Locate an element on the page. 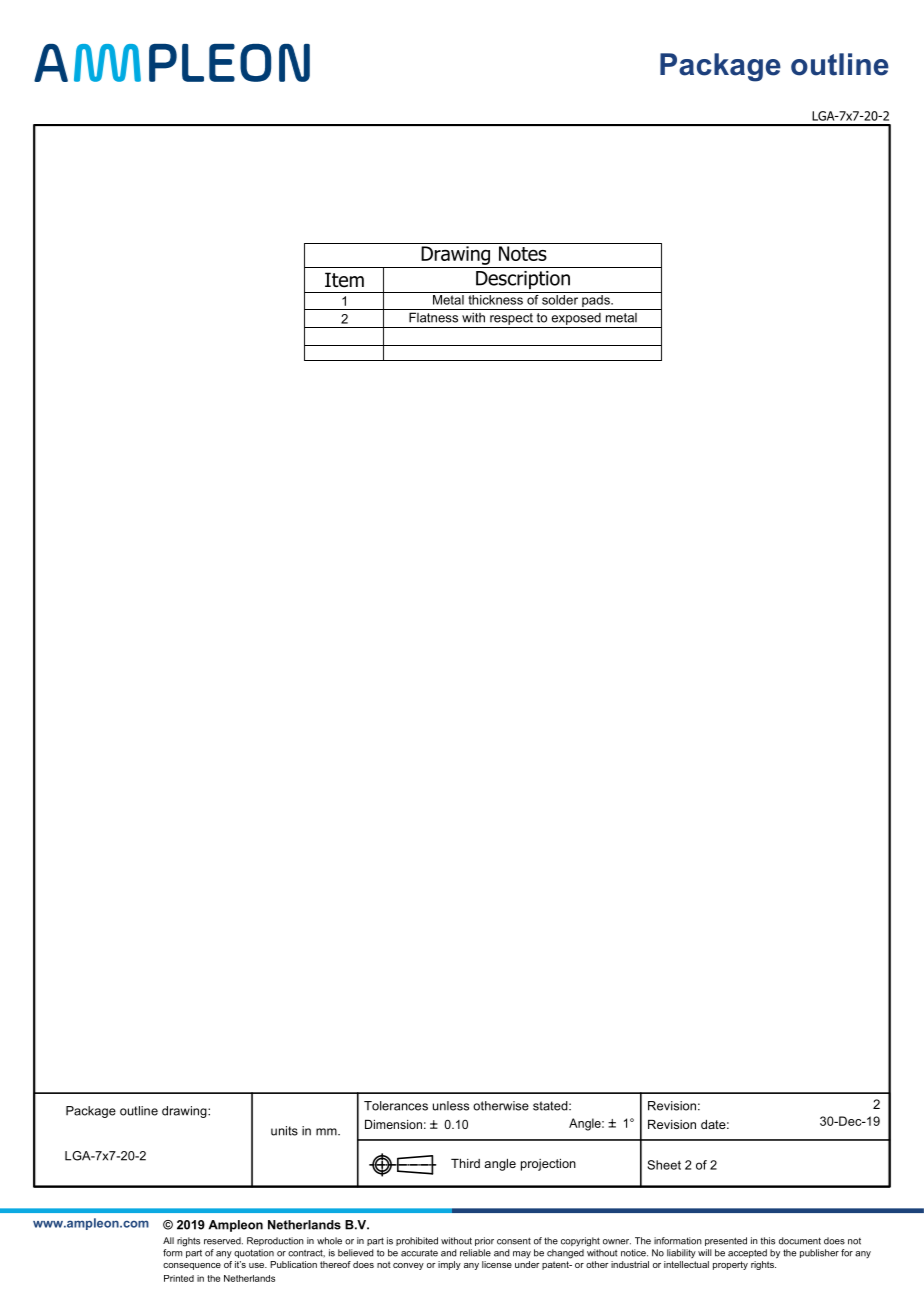 The height and width of the image is (1308, 924). solder is located at coordinates (560, 300).
